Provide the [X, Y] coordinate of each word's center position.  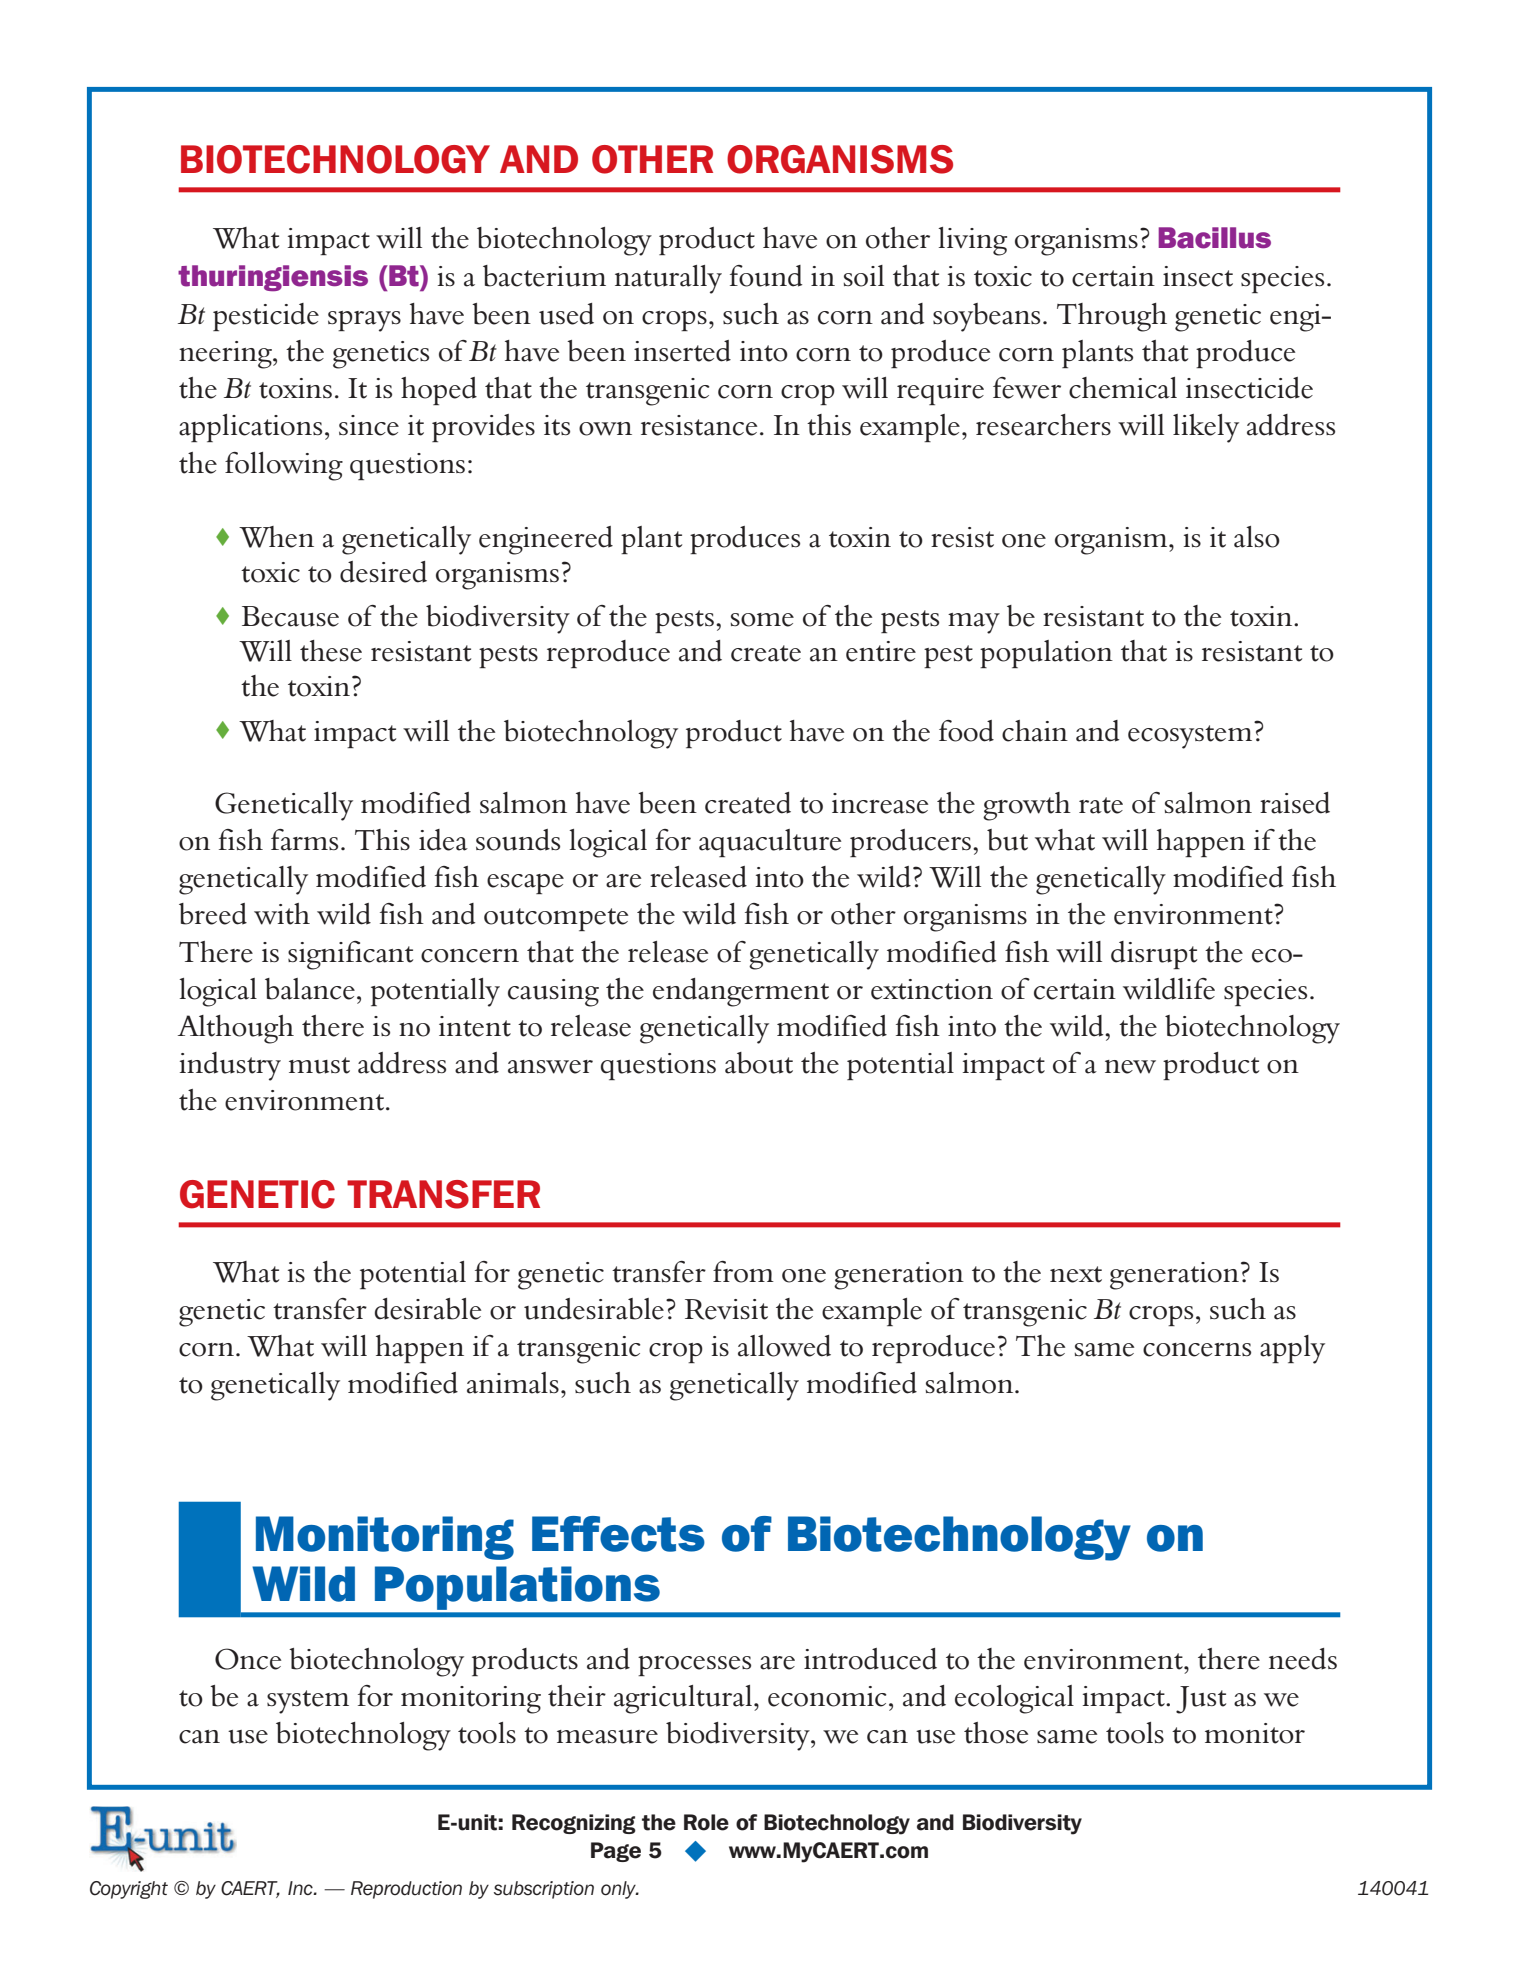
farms [304, 840]
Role [706, 1822]
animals [513, 1383]
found [766, 276]
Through [1112, 317]
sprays [364, 321]
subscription [544, 1890]
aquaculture [770, 843]
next [1076, 1274]
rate [1101, 805]
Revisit [726, 1309]
